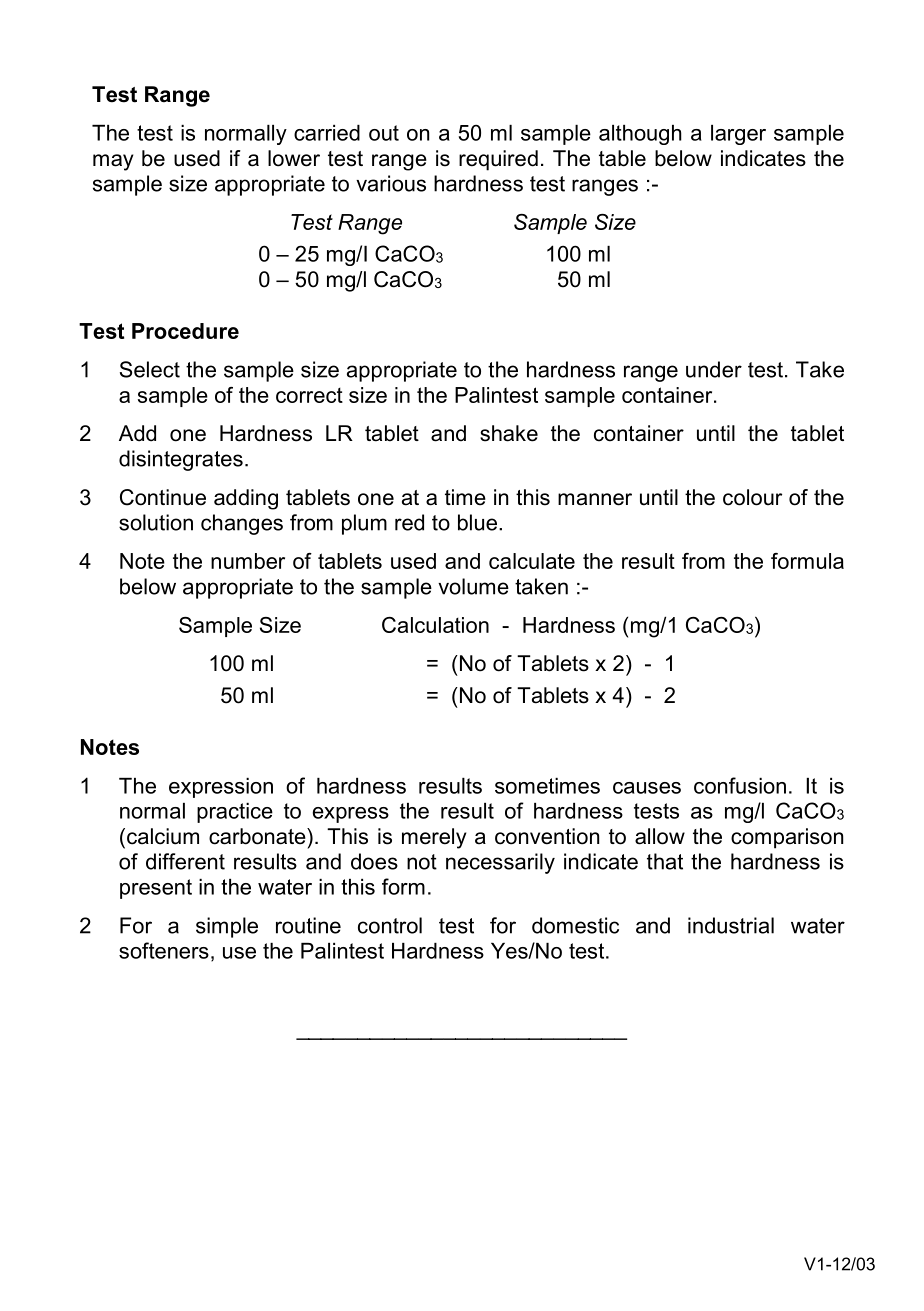  Describe the element at coordinates (738, 135) in the screenshot. I see `larger` at that location.
